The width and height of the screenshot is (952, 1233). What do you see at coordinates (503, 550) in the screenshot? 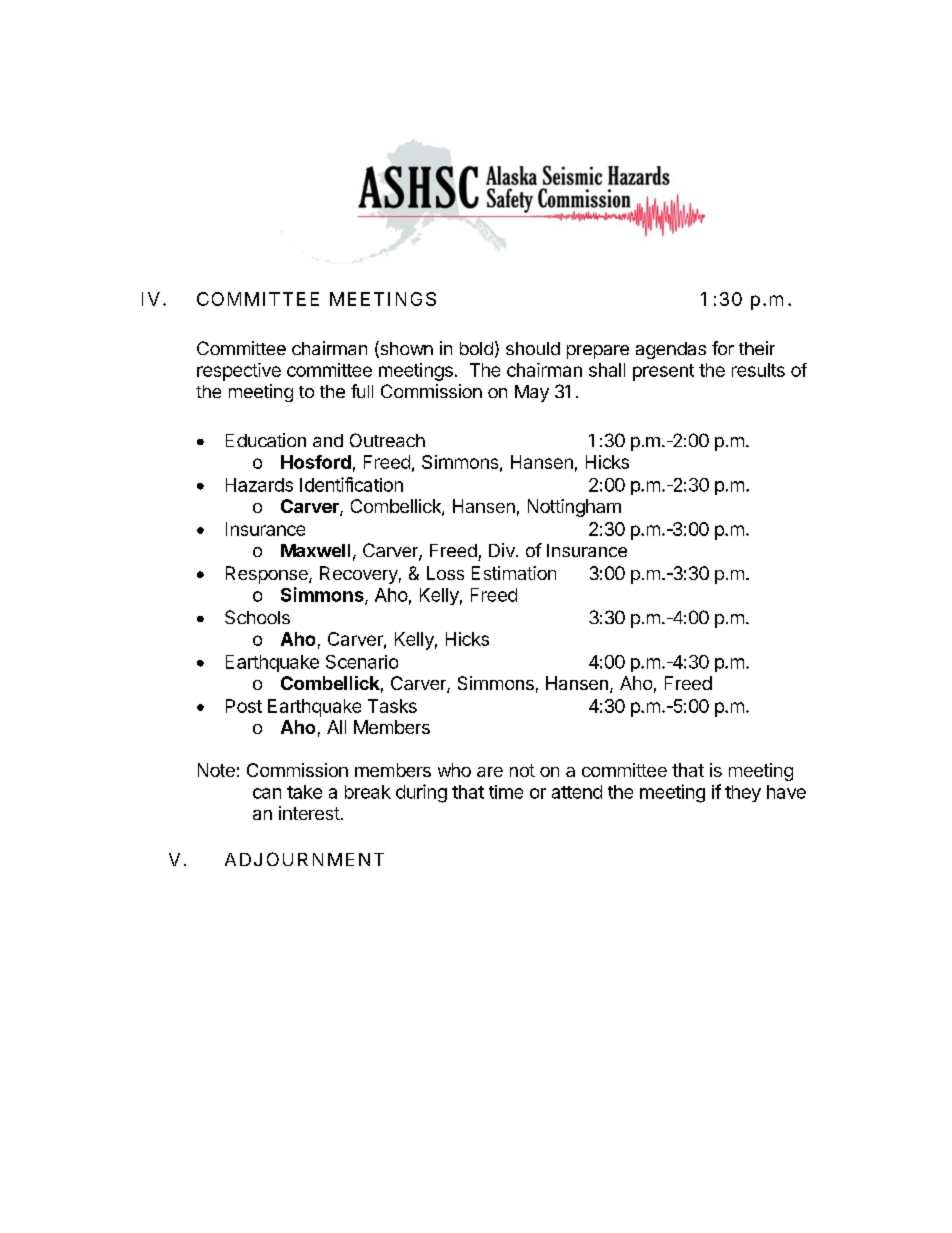
I see `Div` at bounding box center [503, 550].
